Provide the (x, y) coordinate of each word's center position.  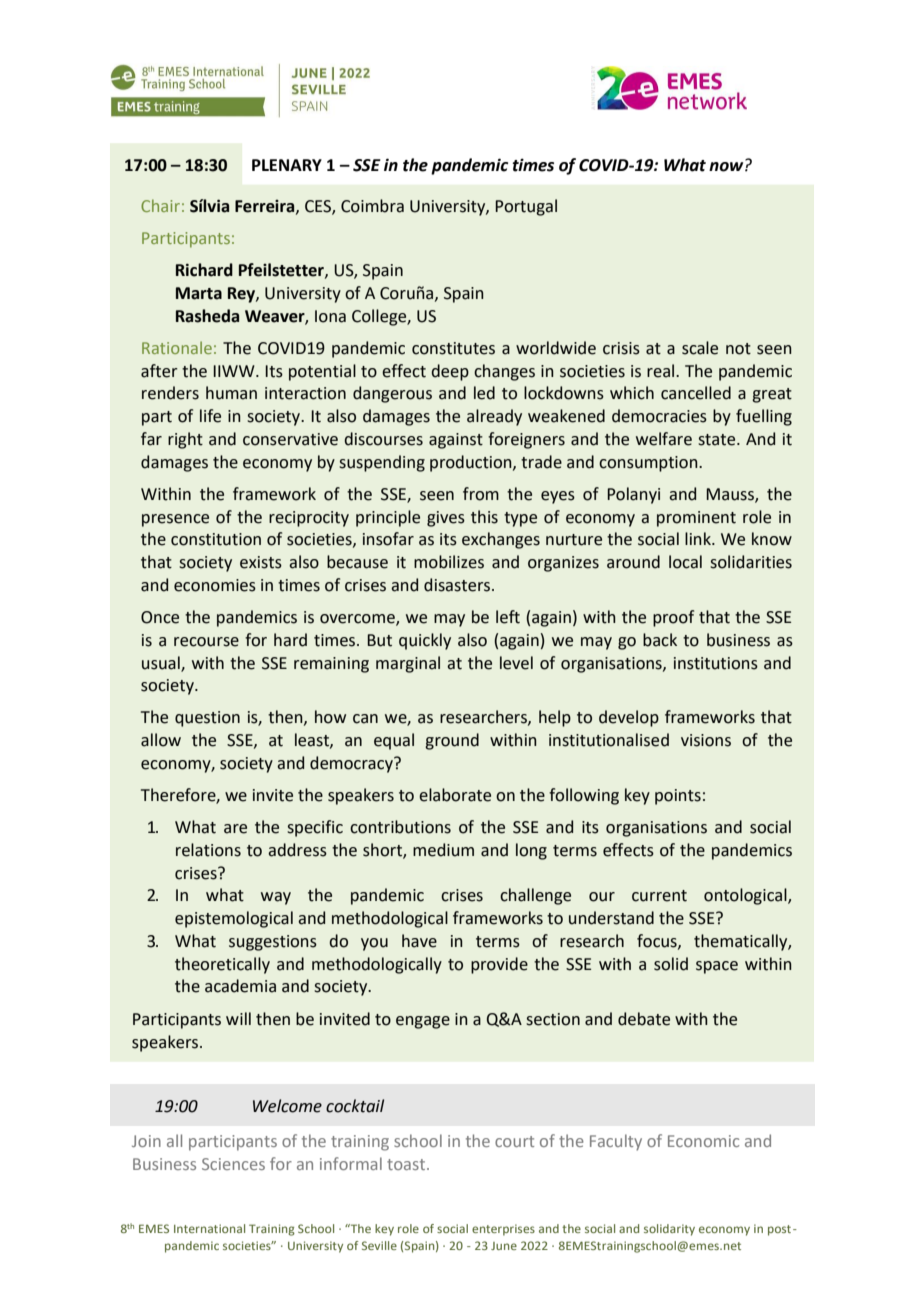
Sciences (233, 1164)
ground (452, 741)
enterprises (503, 1230)
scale (700, 348)
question (207, 719)
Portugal (526, 207)
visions (706, 740)
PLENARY (287, 165)
